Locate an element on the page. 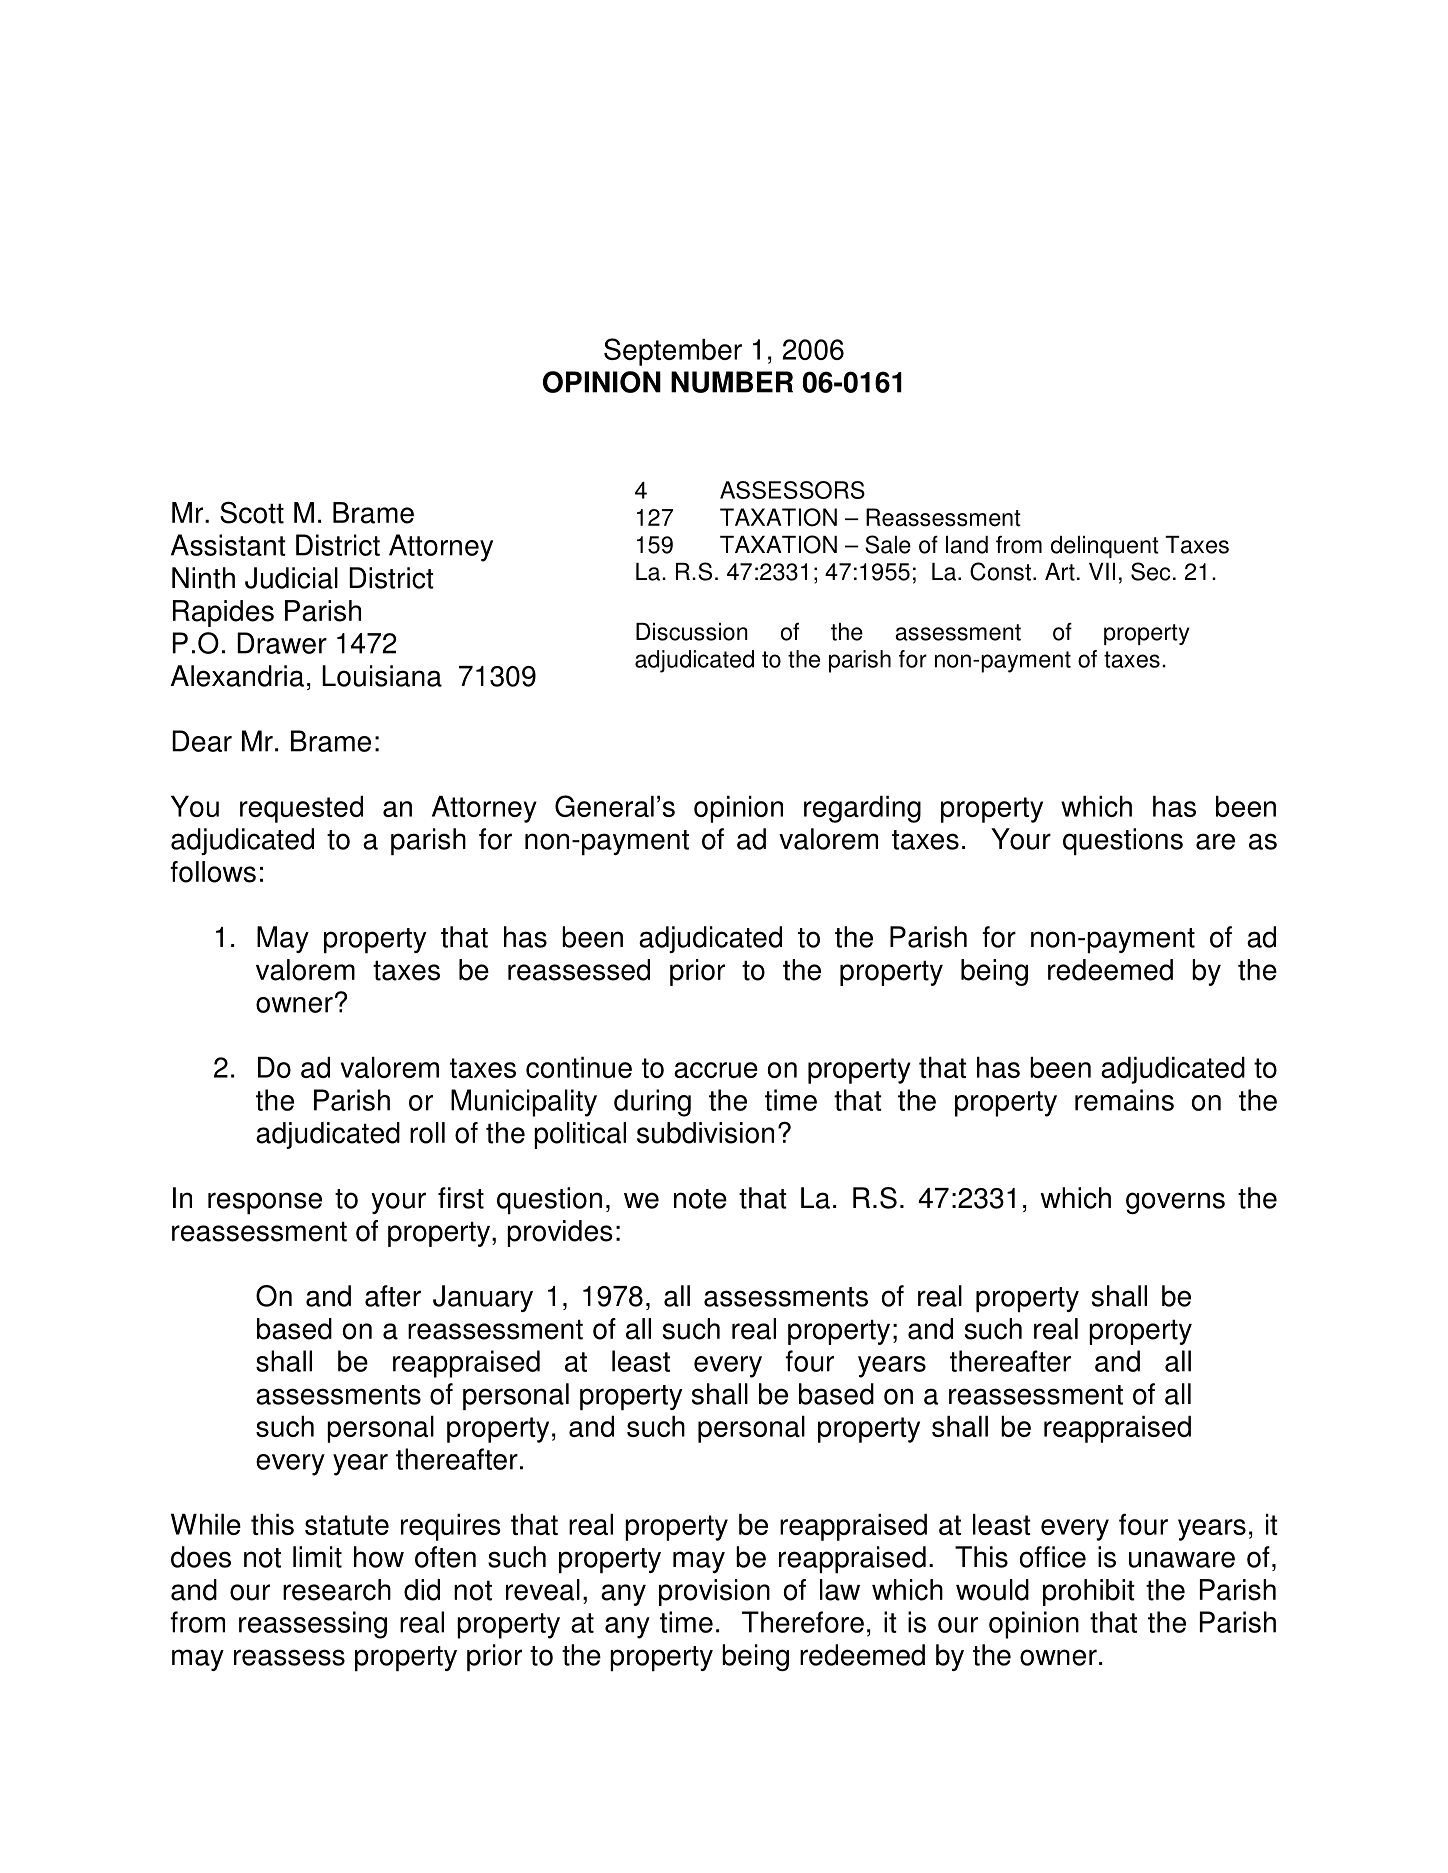 This document has width=1448, height=1873. note is located at coordinates (700, 1199).
